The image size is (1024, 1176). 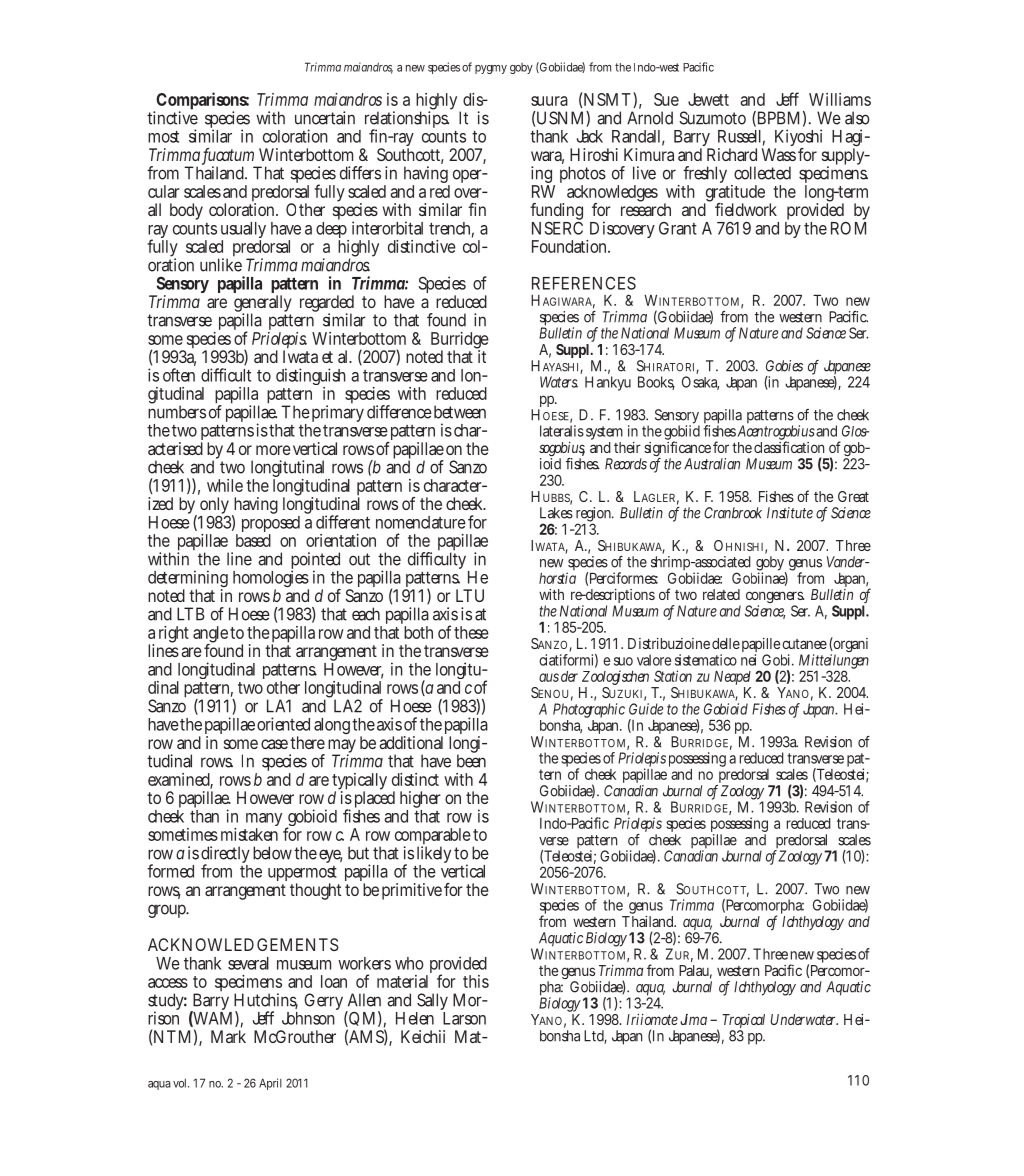 I want to click on Tropical, so click(x=743, y=1022).
